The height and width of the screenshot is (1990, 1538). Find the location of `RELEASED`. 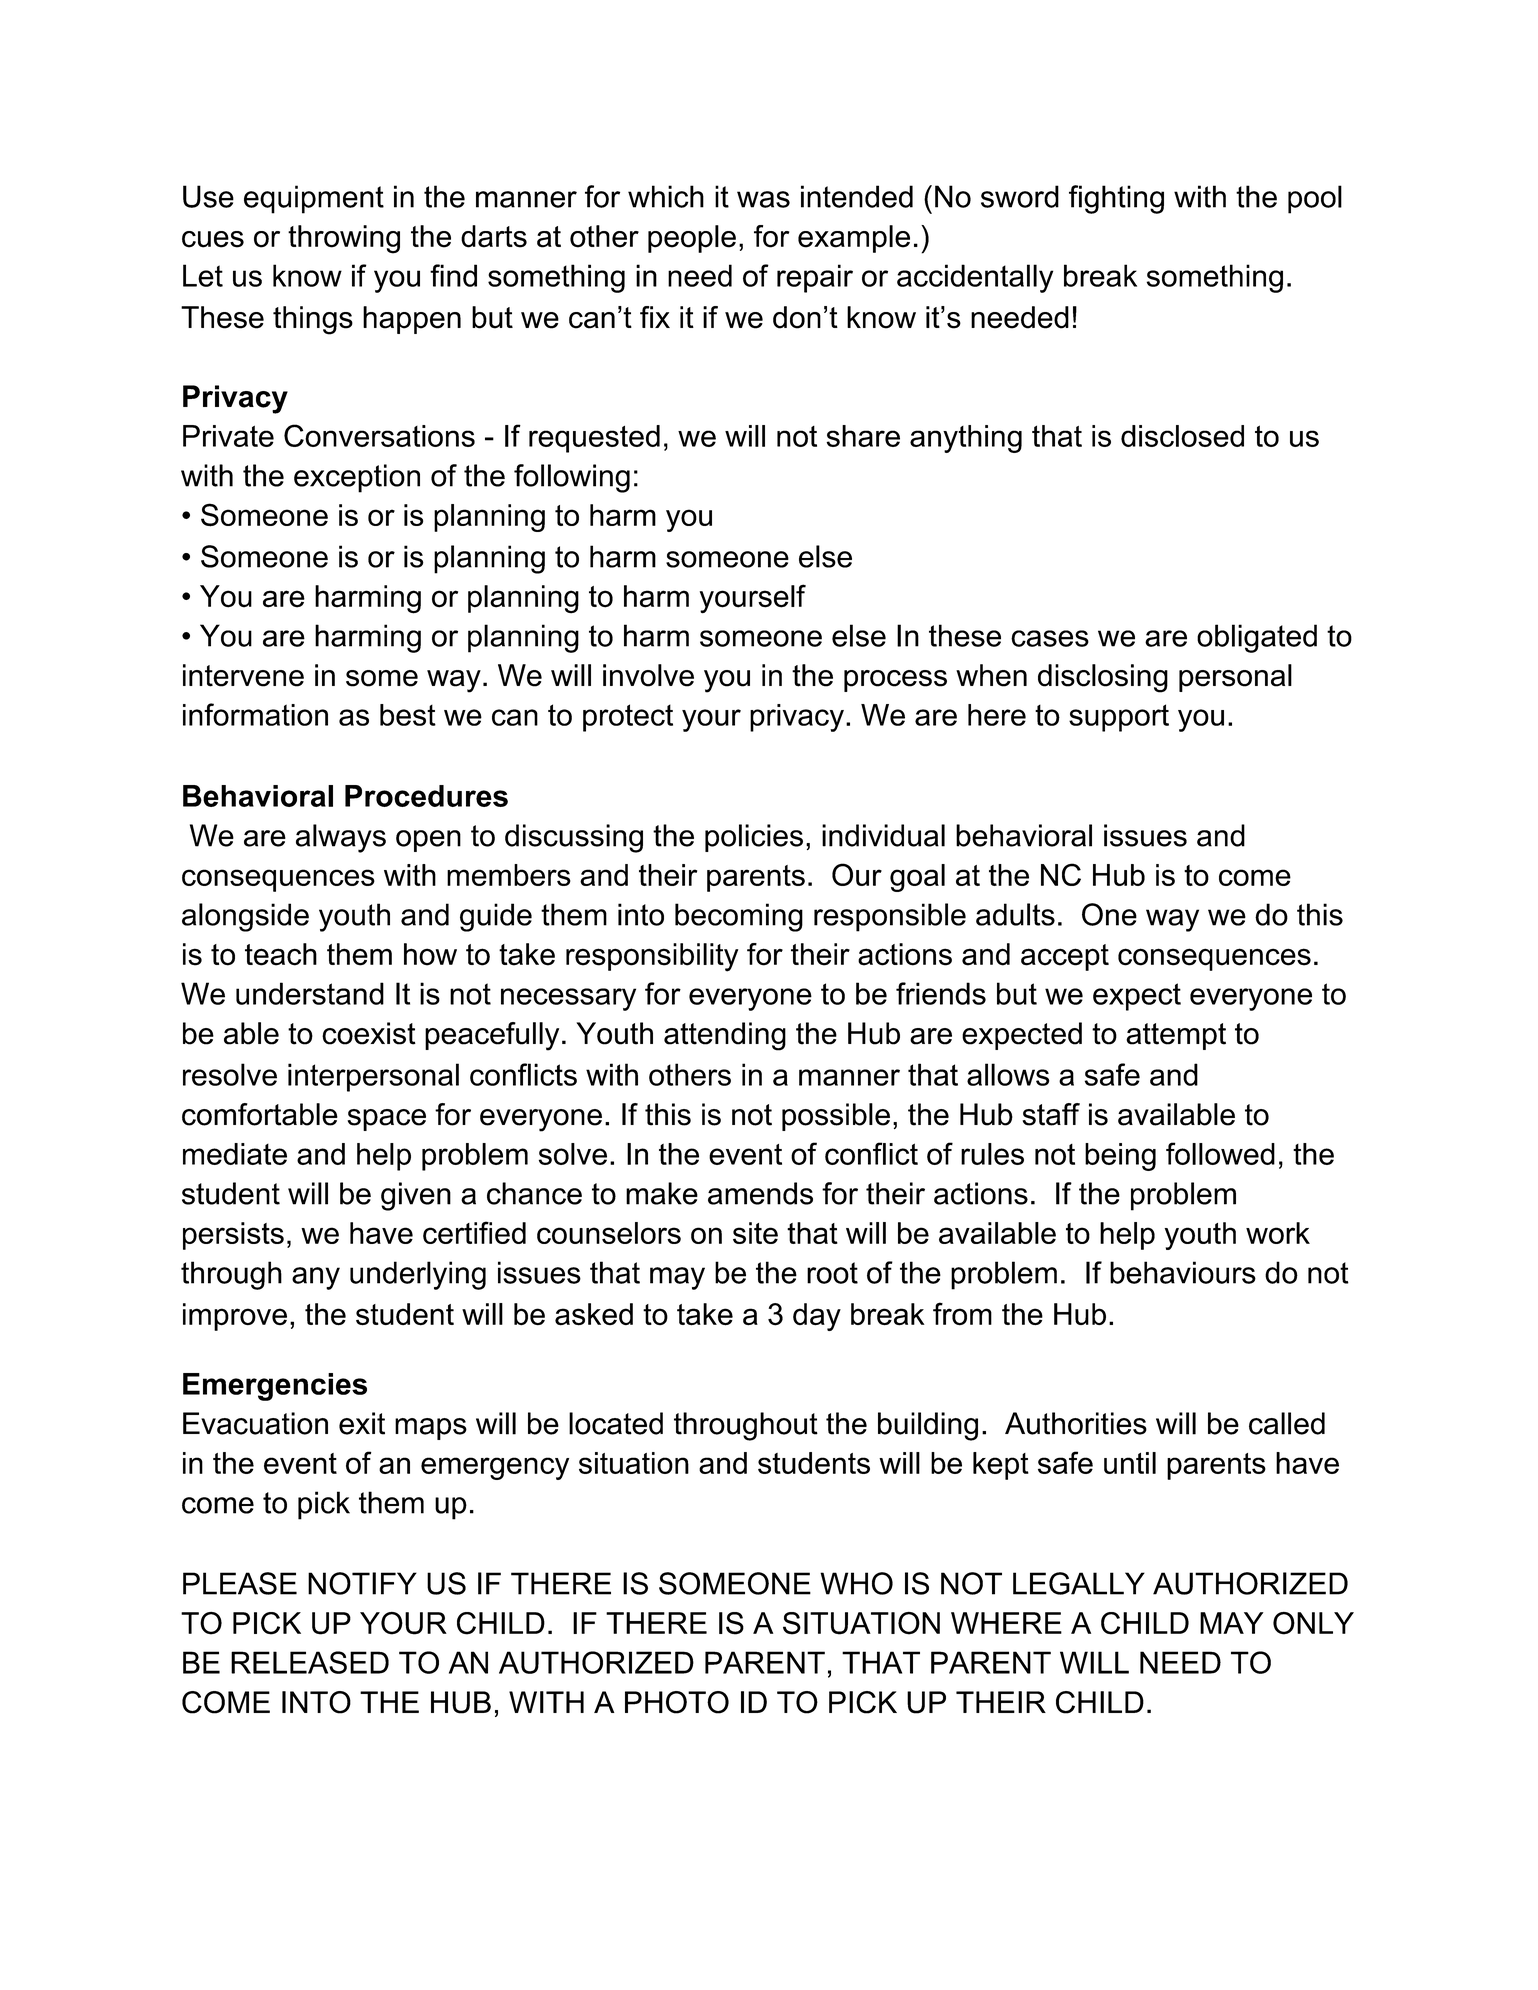

RELEASED is located at coordinates (310, 1662).
